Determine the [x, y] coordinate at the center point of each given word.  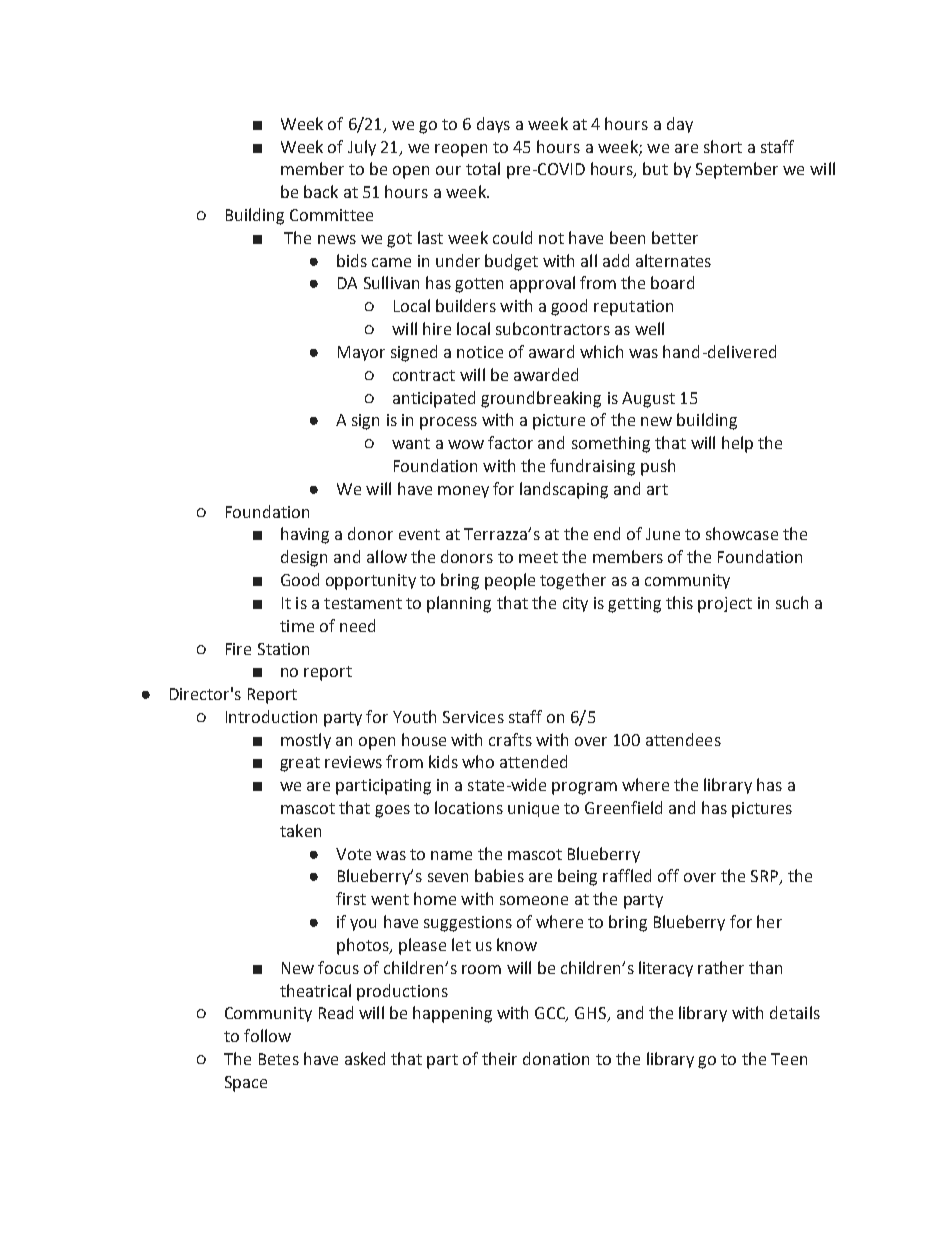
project [725, 605]
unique [533, 809]
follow [267, 1035]
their [499, 1058]
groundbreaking [541, 399]
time [297, 626]
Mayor [361, 353]
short [723, 146]
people [510, 581]
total [483, 168]
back [321, 191]
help [737, 444]
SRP [766, 877]
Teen [789, 1059]
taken [300, 830]
